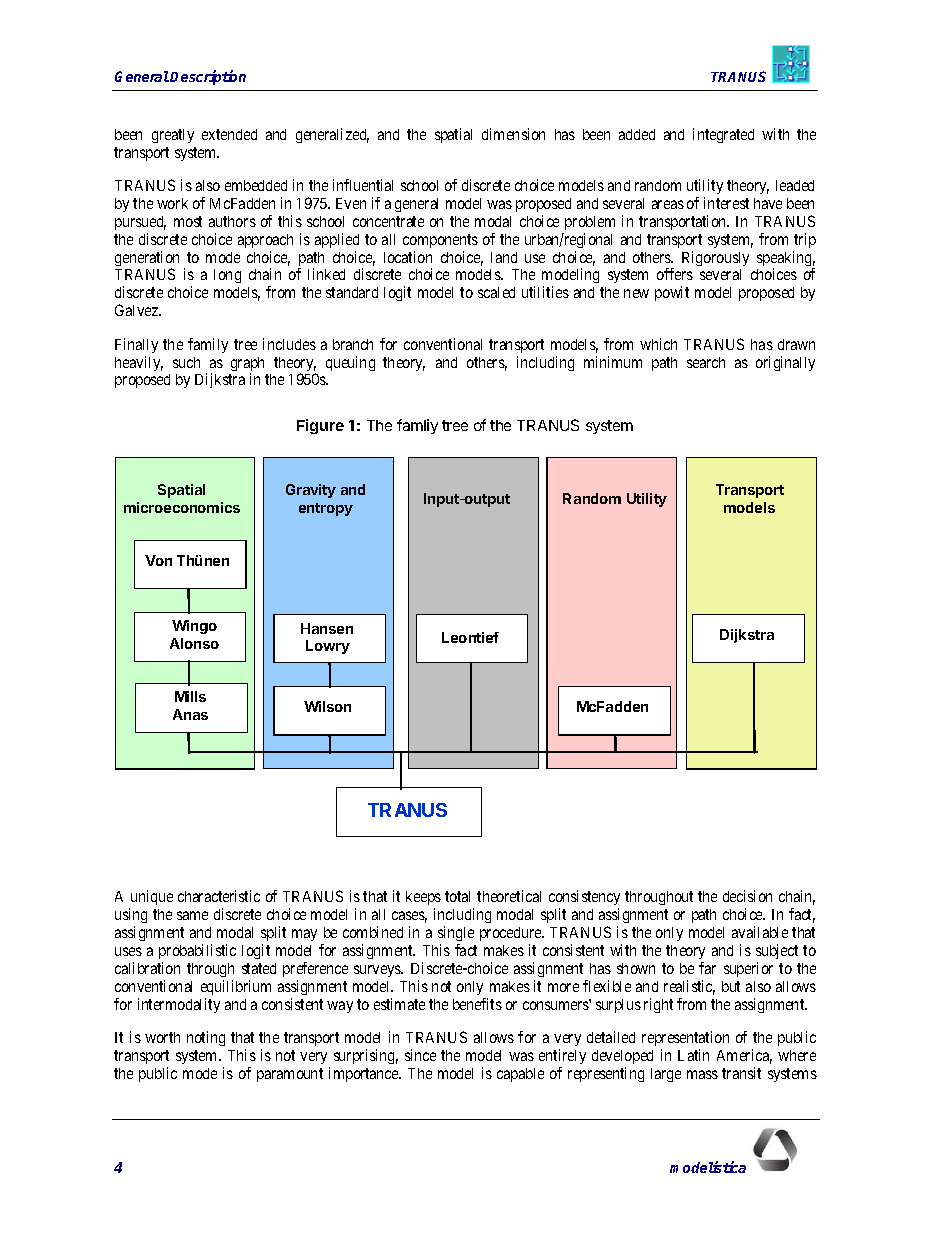 The image size is (952, 1233). Describe the element at coordinates (706, 362) in the document. I see `search` at that location.
